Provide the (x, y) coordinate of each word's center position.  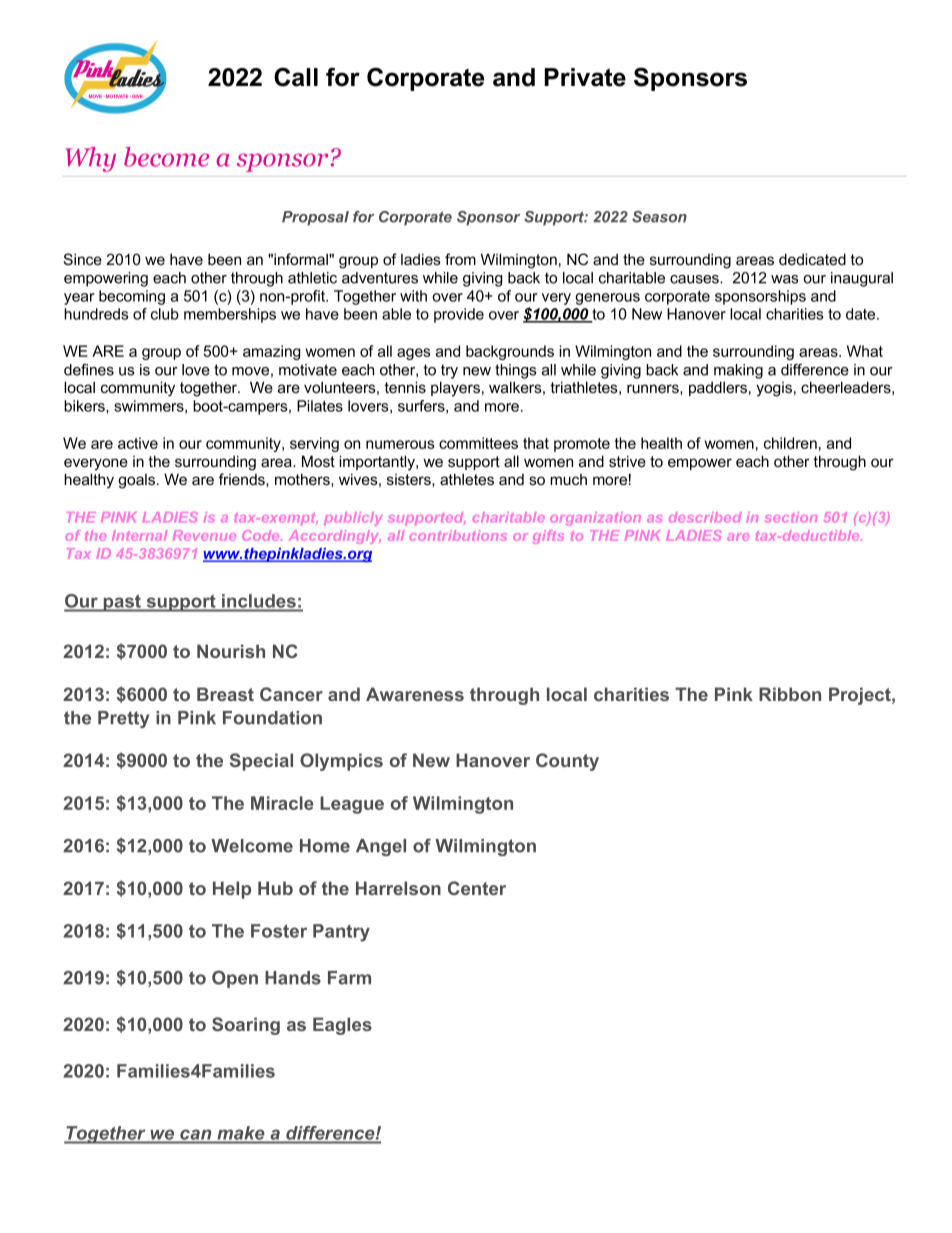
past (122, 603)
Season (659, 217)
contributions (458, 535)
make (241, 1133)
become (166, 157)
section (791, 517)
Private (585, 77)
